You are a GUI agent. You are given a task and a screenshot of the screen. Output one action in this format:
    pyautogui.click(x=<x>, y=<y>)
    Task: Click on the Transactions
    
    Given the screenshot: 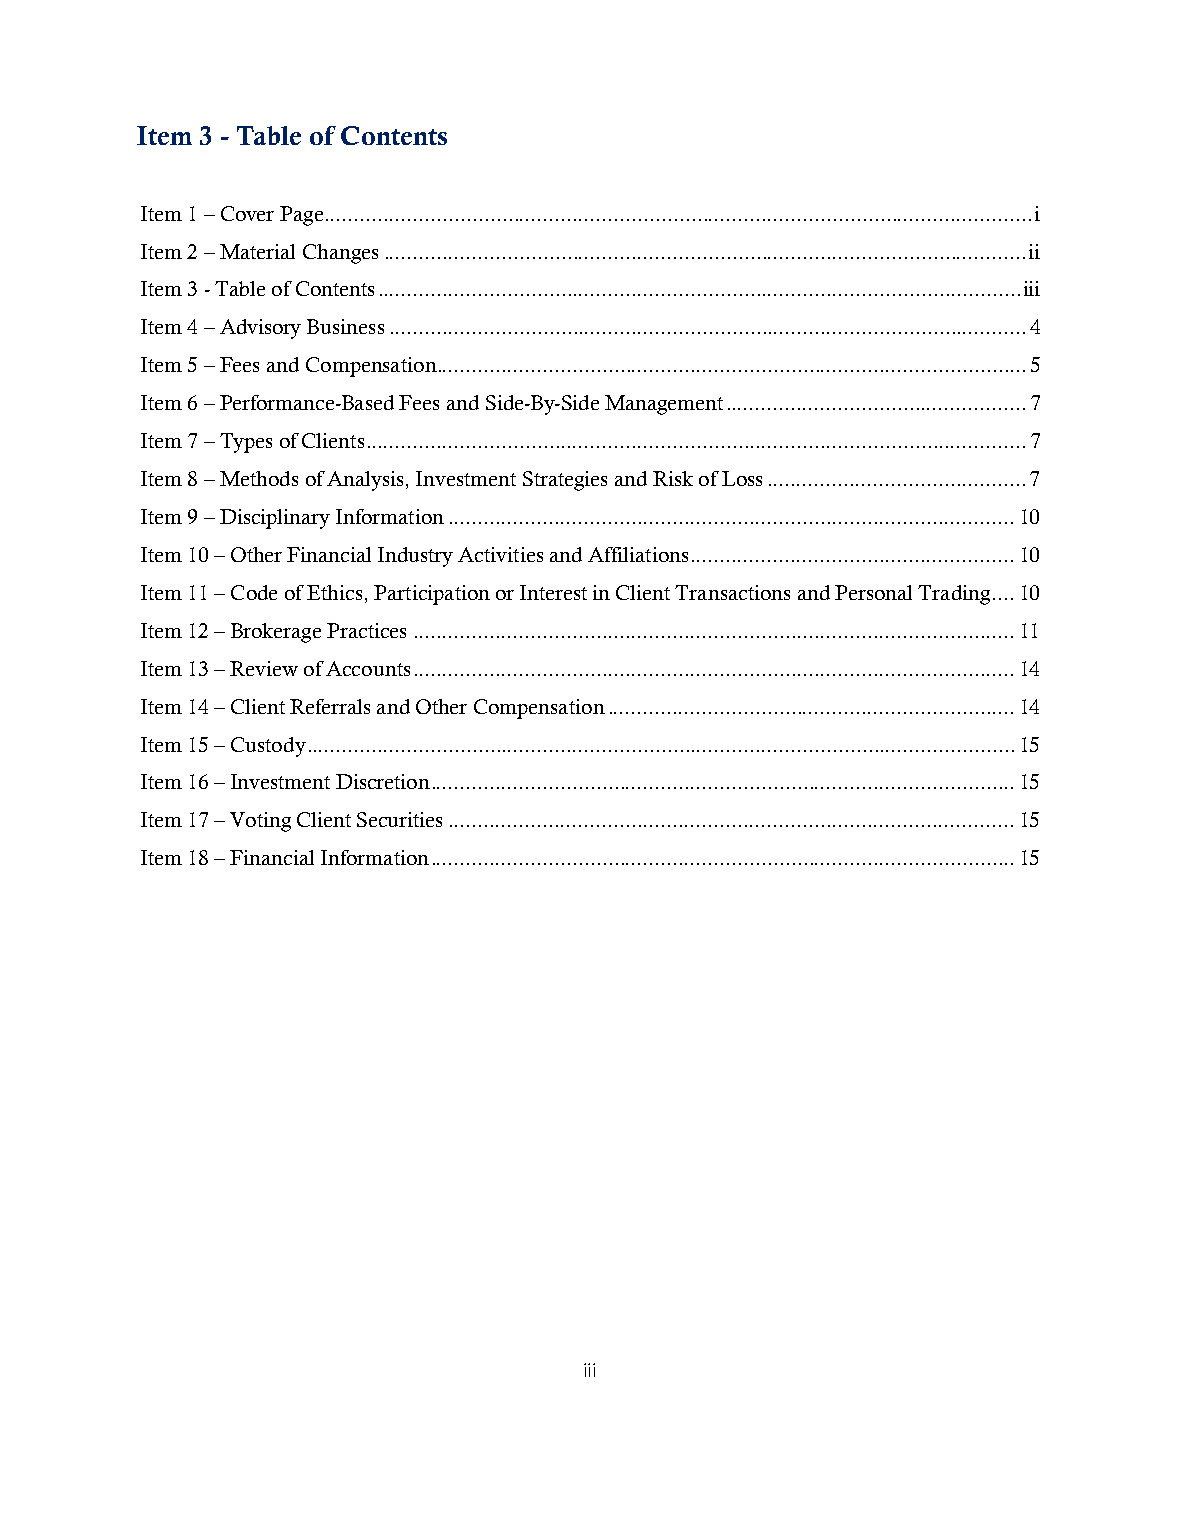 What is the action you would take?
    pyautogui.click(x=732, y=592)
